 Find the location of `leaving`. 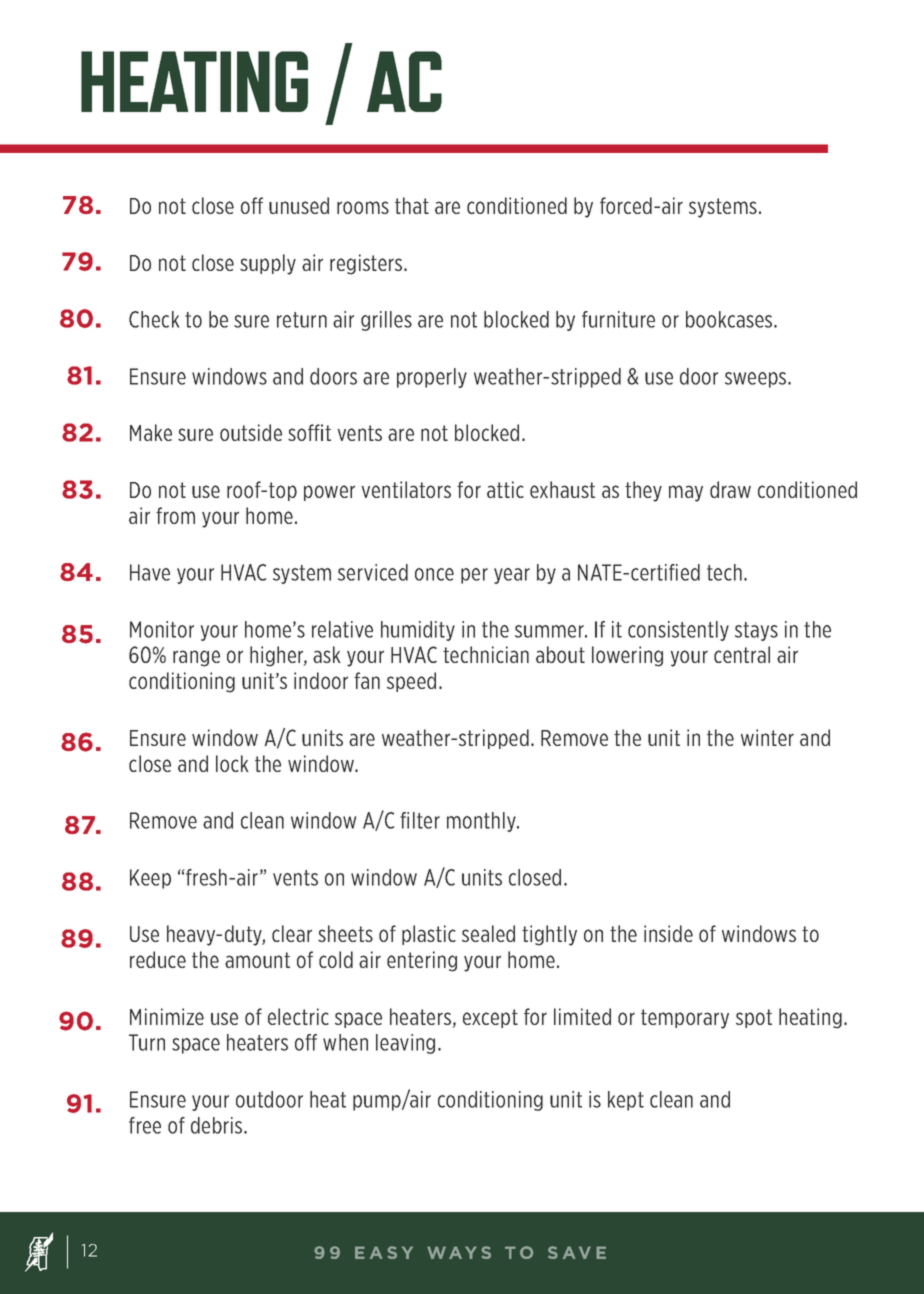

leaving is located at coordinates (405, 1044).
